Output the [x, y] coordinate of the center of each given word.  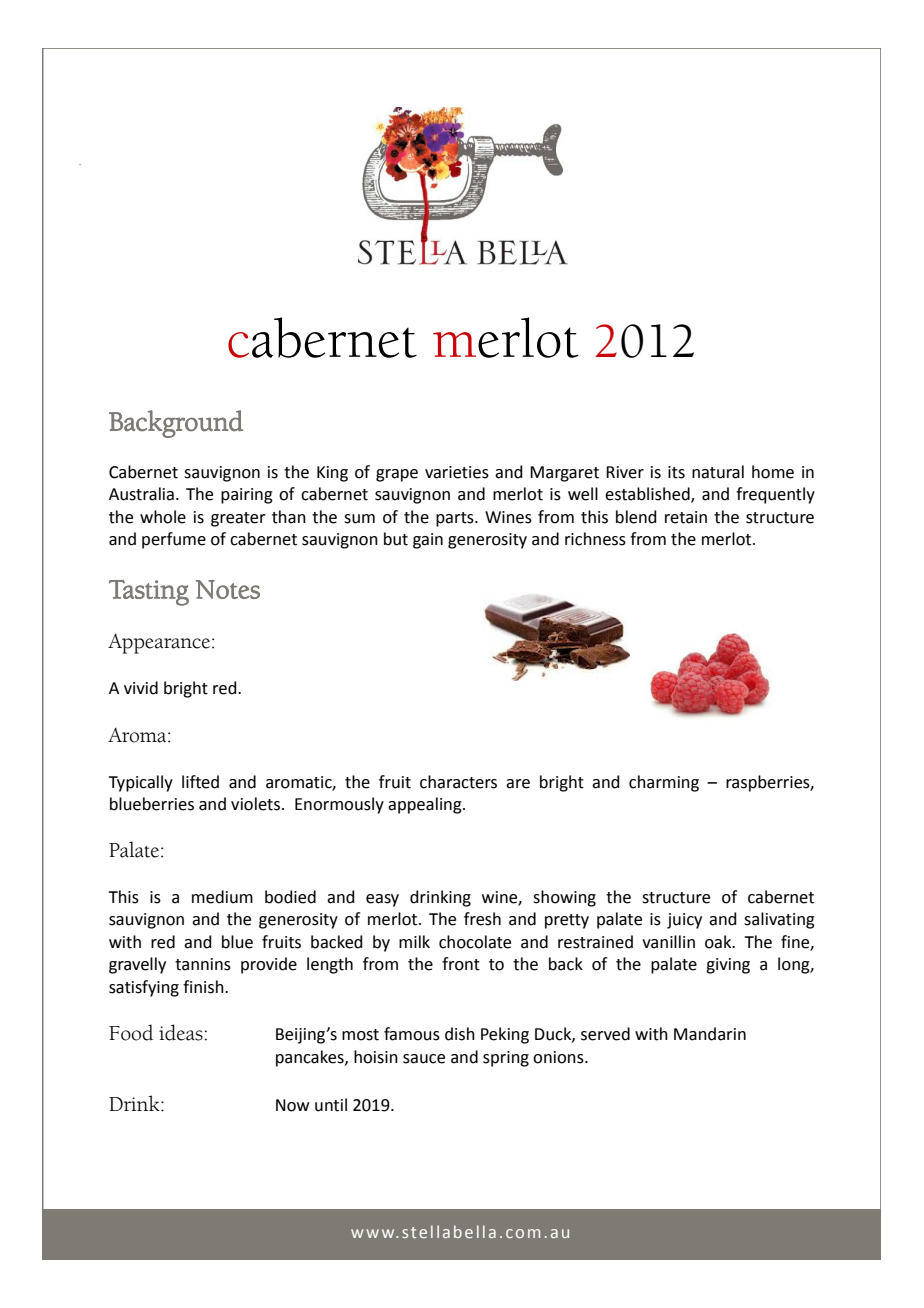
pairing [247, 496]
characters [458, 782]
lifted [200, 782]
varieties [457, 472]
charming [664, 783]
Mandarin [710, 1034]
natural [718, 472]
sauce [424, 1059]
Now [292, 1105]
